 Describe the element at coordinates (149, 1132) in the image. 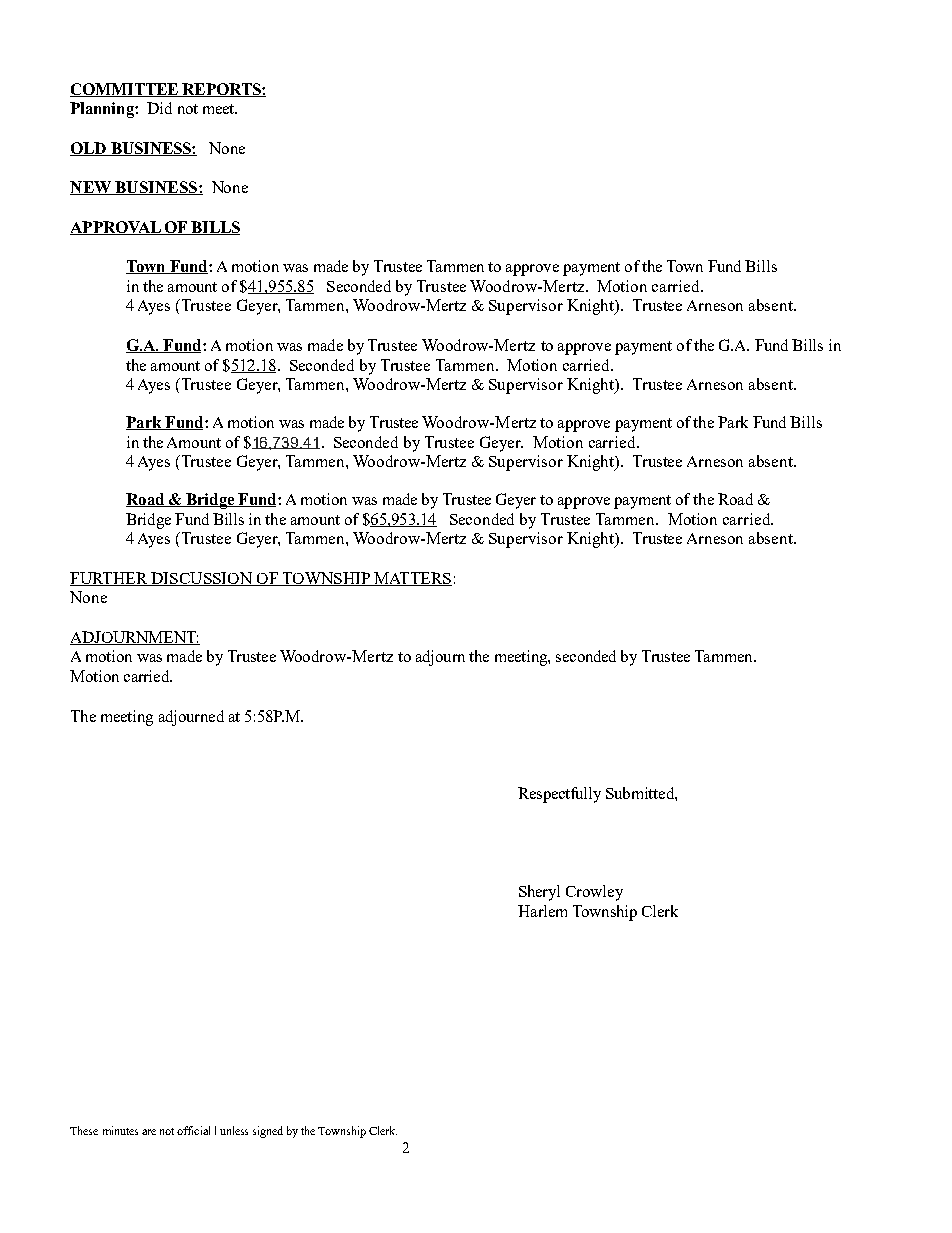

I see `are` at that location.
